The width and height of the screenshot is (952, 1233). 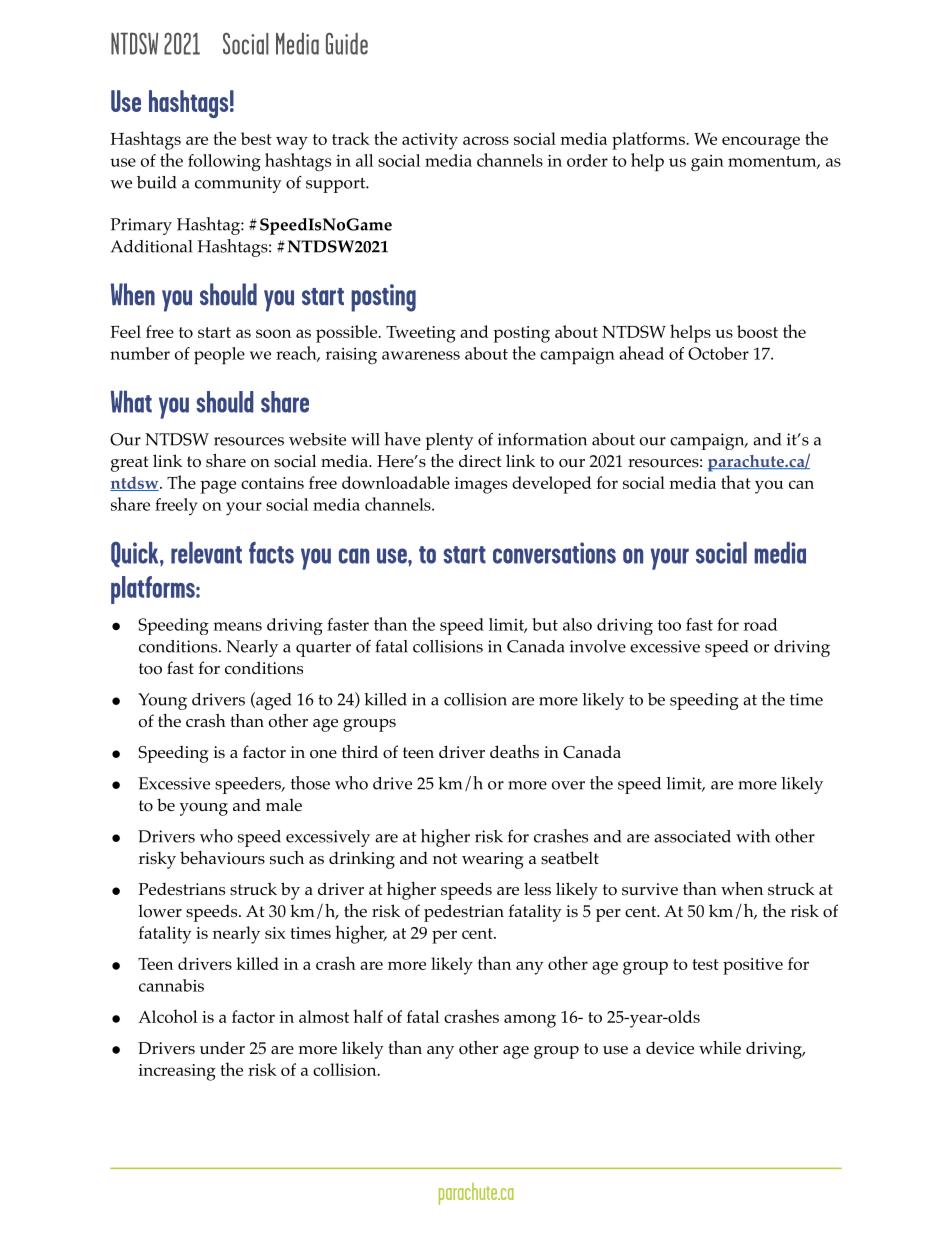 What do you see at coordinates (237, 626) in the screenshot?
I see `means` at bounding box center [237, 626].
